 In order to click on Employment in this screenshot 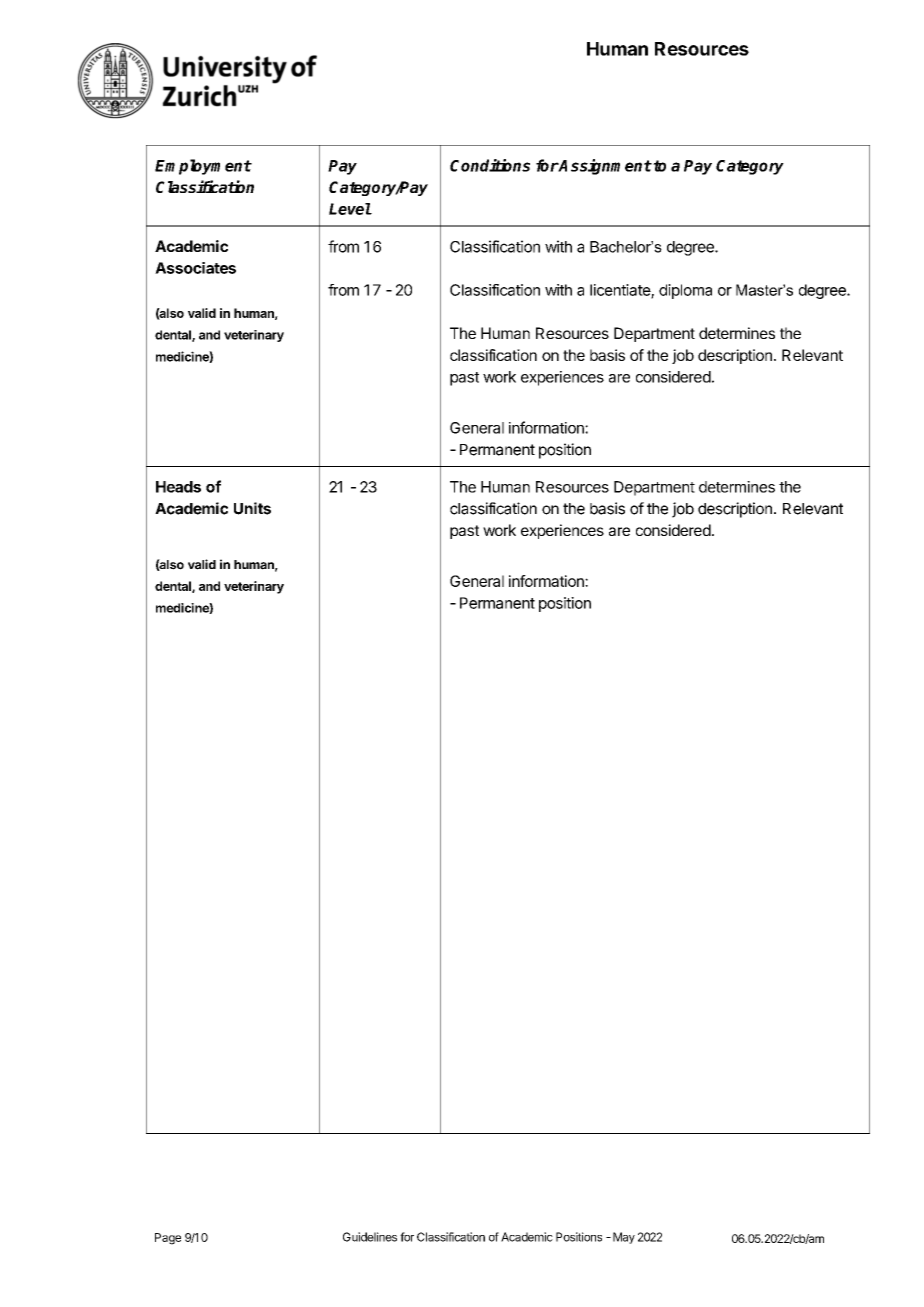, I will do `click(203, 167)`.
